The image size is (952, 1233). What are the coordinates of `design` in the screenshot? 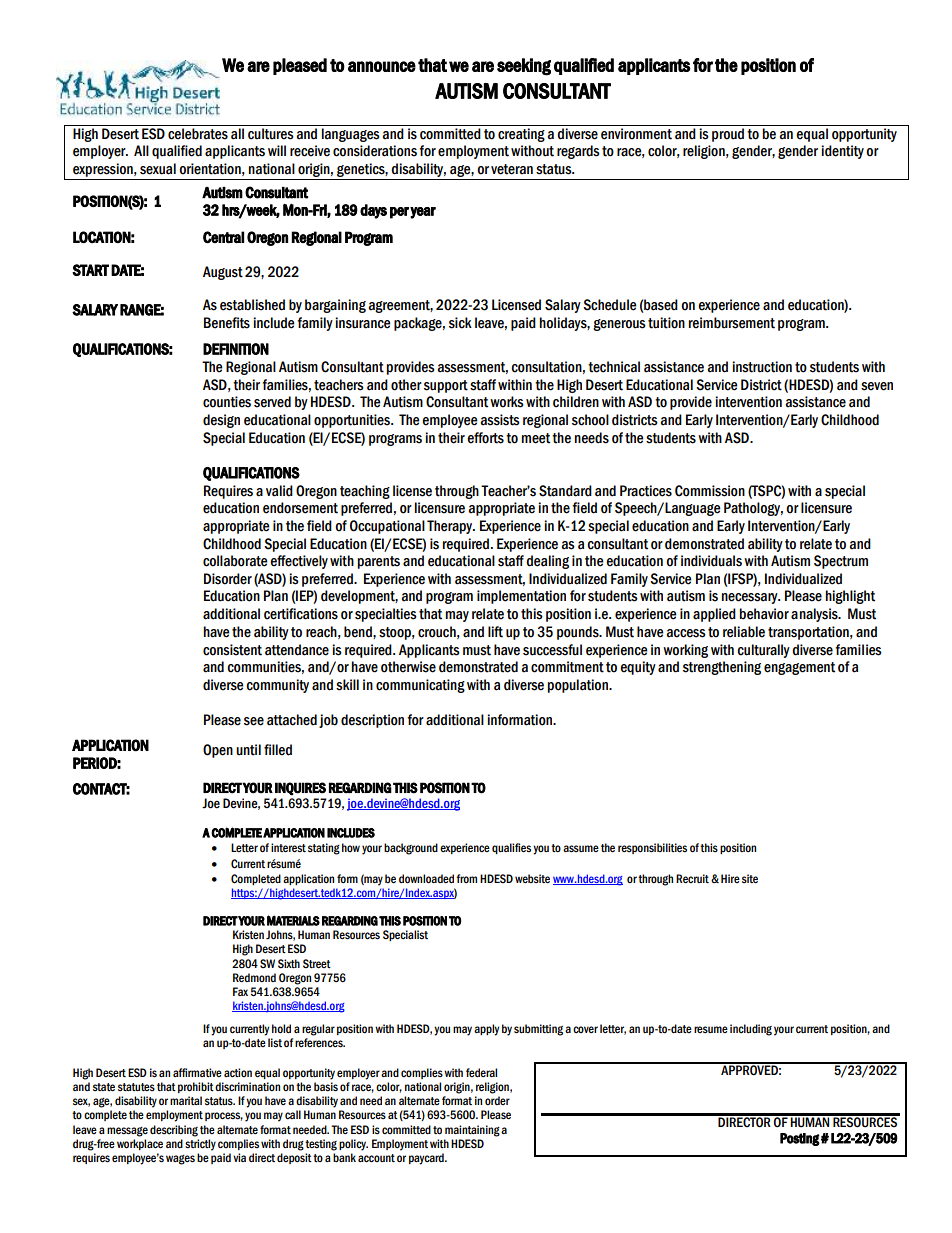 It's located at (221, 421).
